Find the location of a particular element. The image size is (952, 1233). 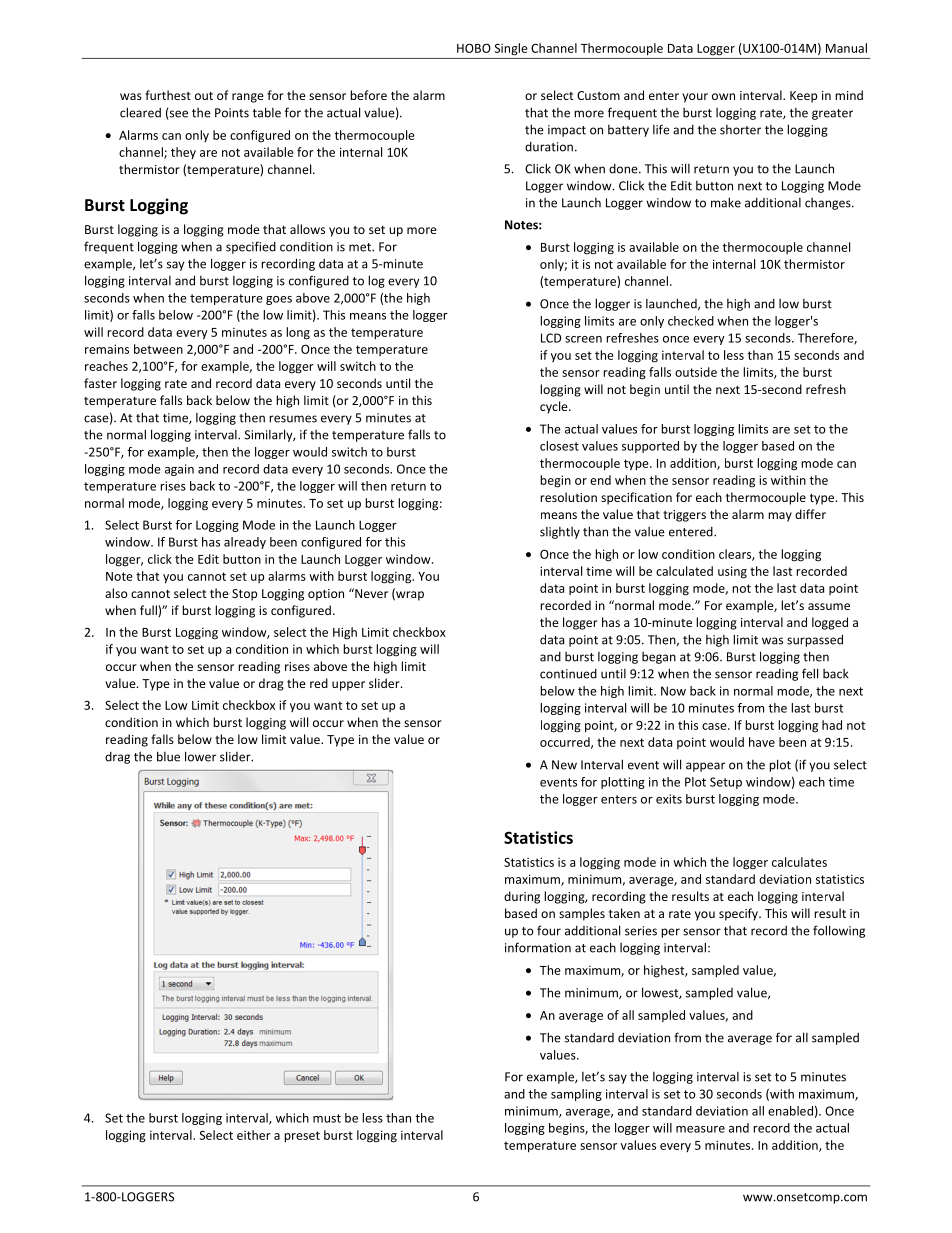

HOBO is located at coordinates (474, 48).
